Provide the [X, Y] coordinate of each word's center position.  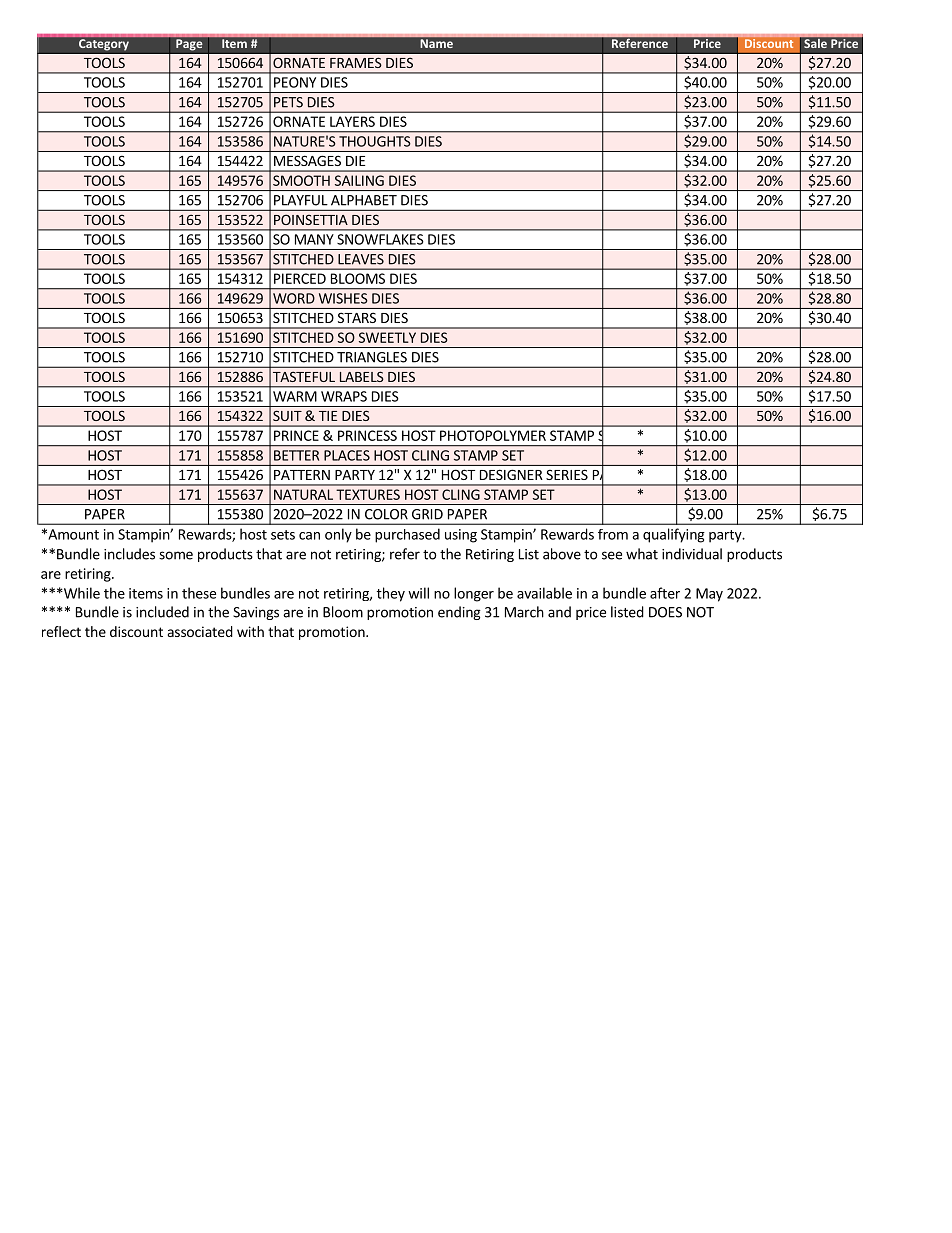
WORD [294, 298]
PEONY [295, 82]
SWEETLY [387, 337]
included [162, 612]
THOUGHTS [375, 141]
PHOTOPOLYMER [493, 435]
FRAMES [356, 62]
